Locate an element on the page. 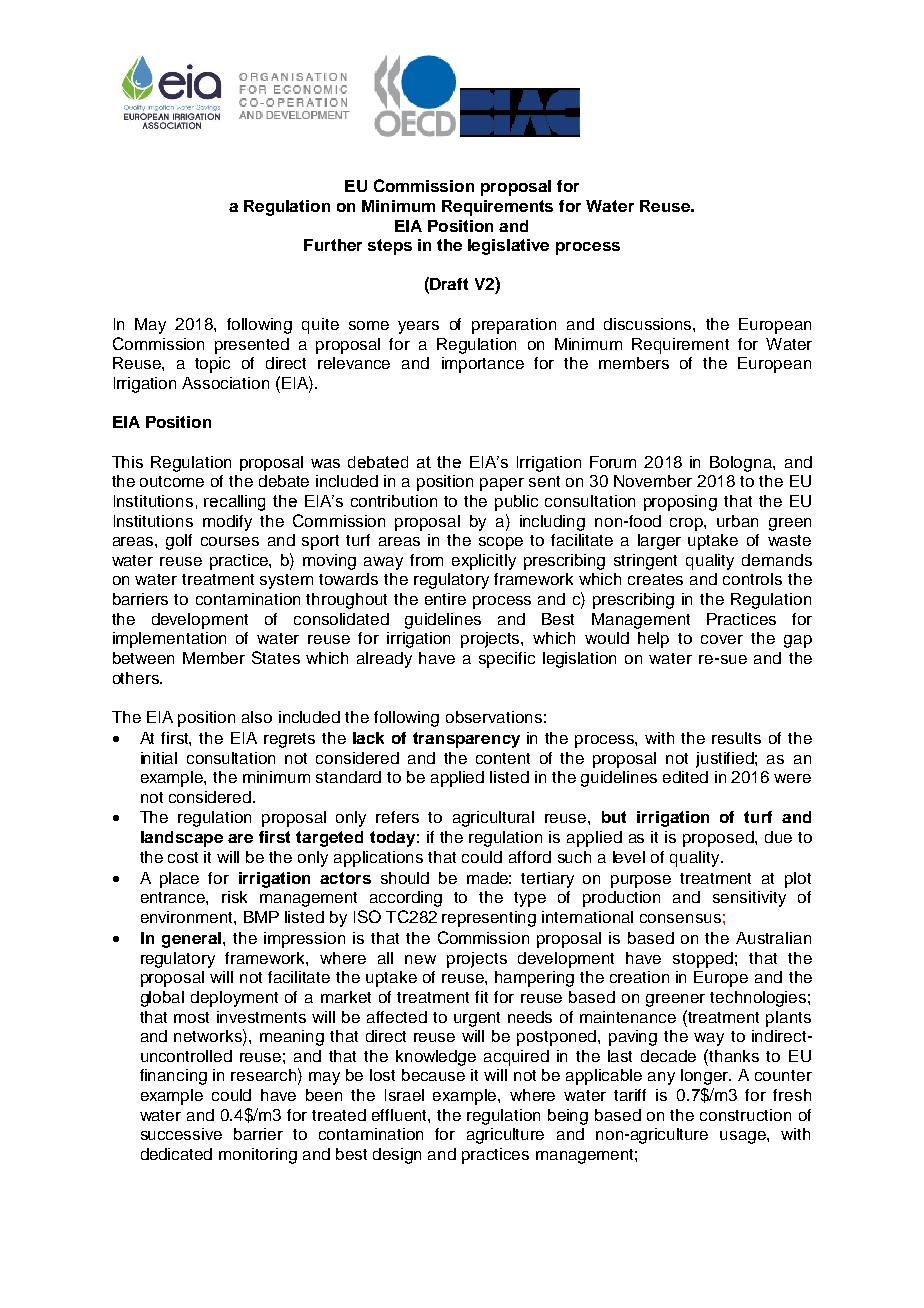 This image has width=924, height=1308. proposing is located at coordinates (680, 503).
